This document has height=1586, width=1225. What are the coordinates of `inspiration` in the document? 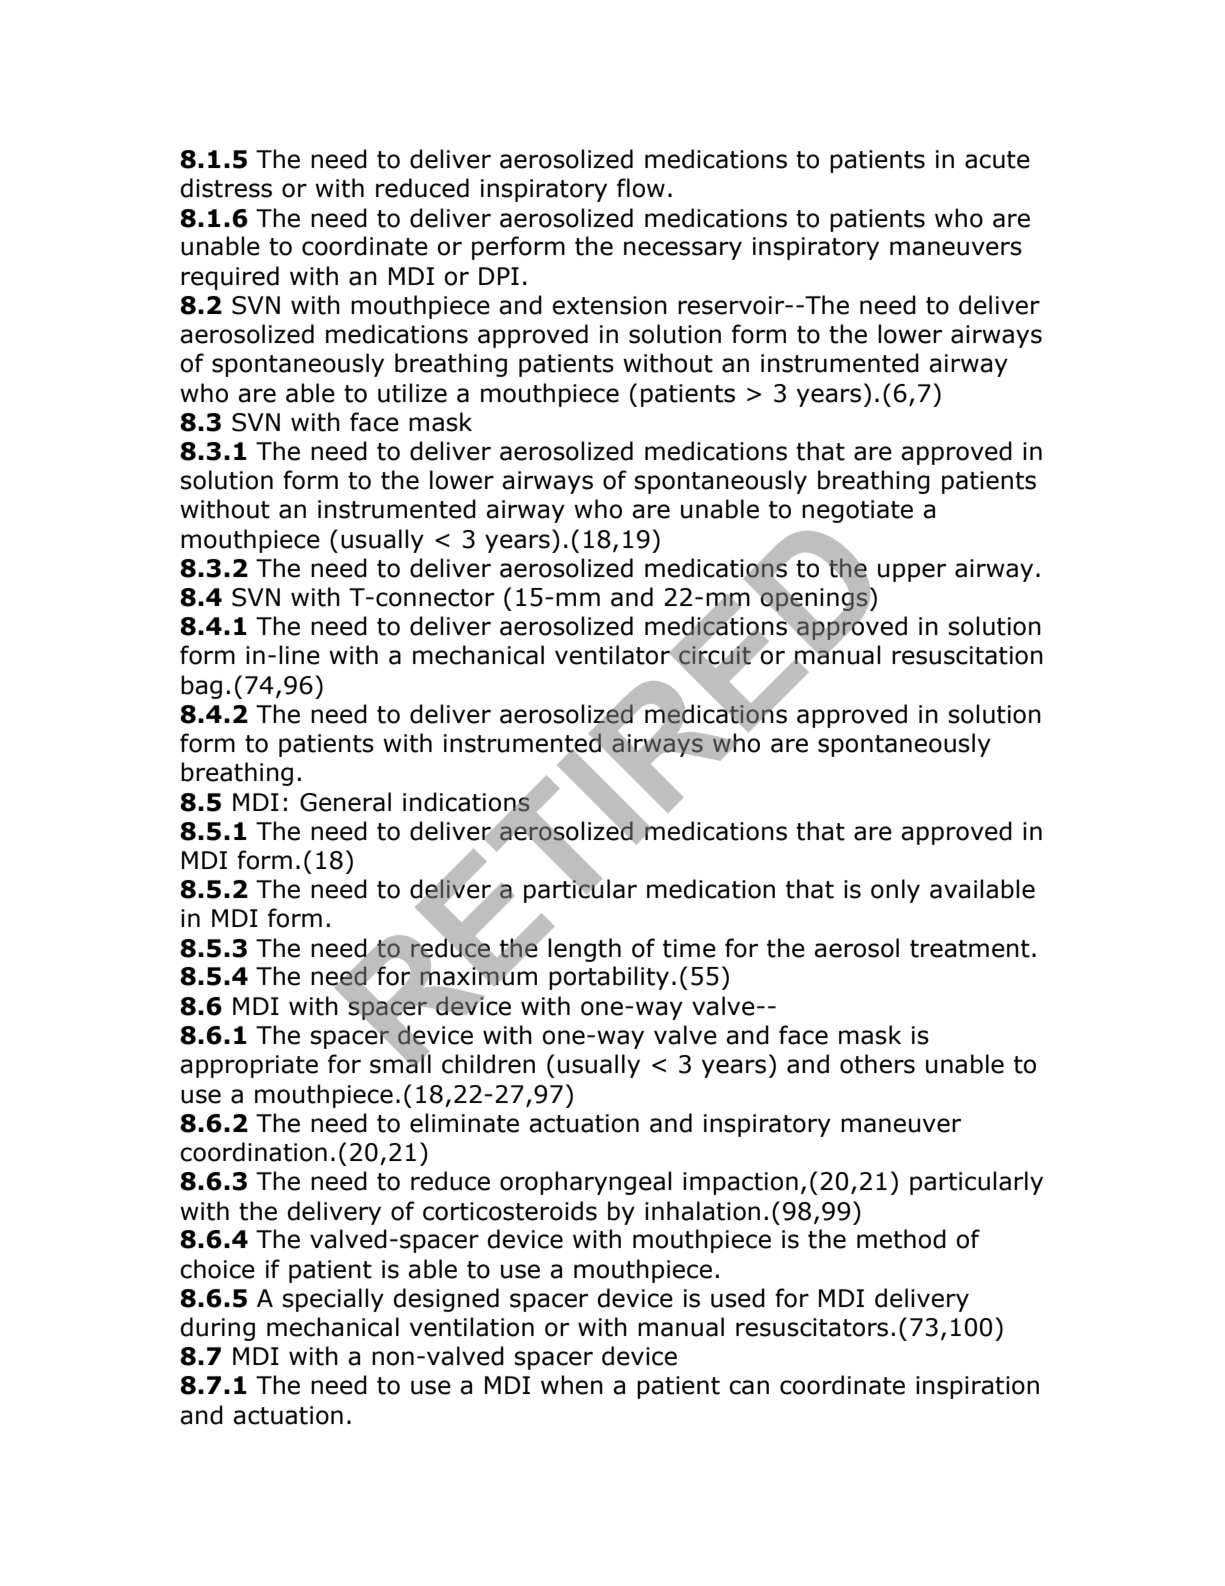 It's located at (977, 1387).
